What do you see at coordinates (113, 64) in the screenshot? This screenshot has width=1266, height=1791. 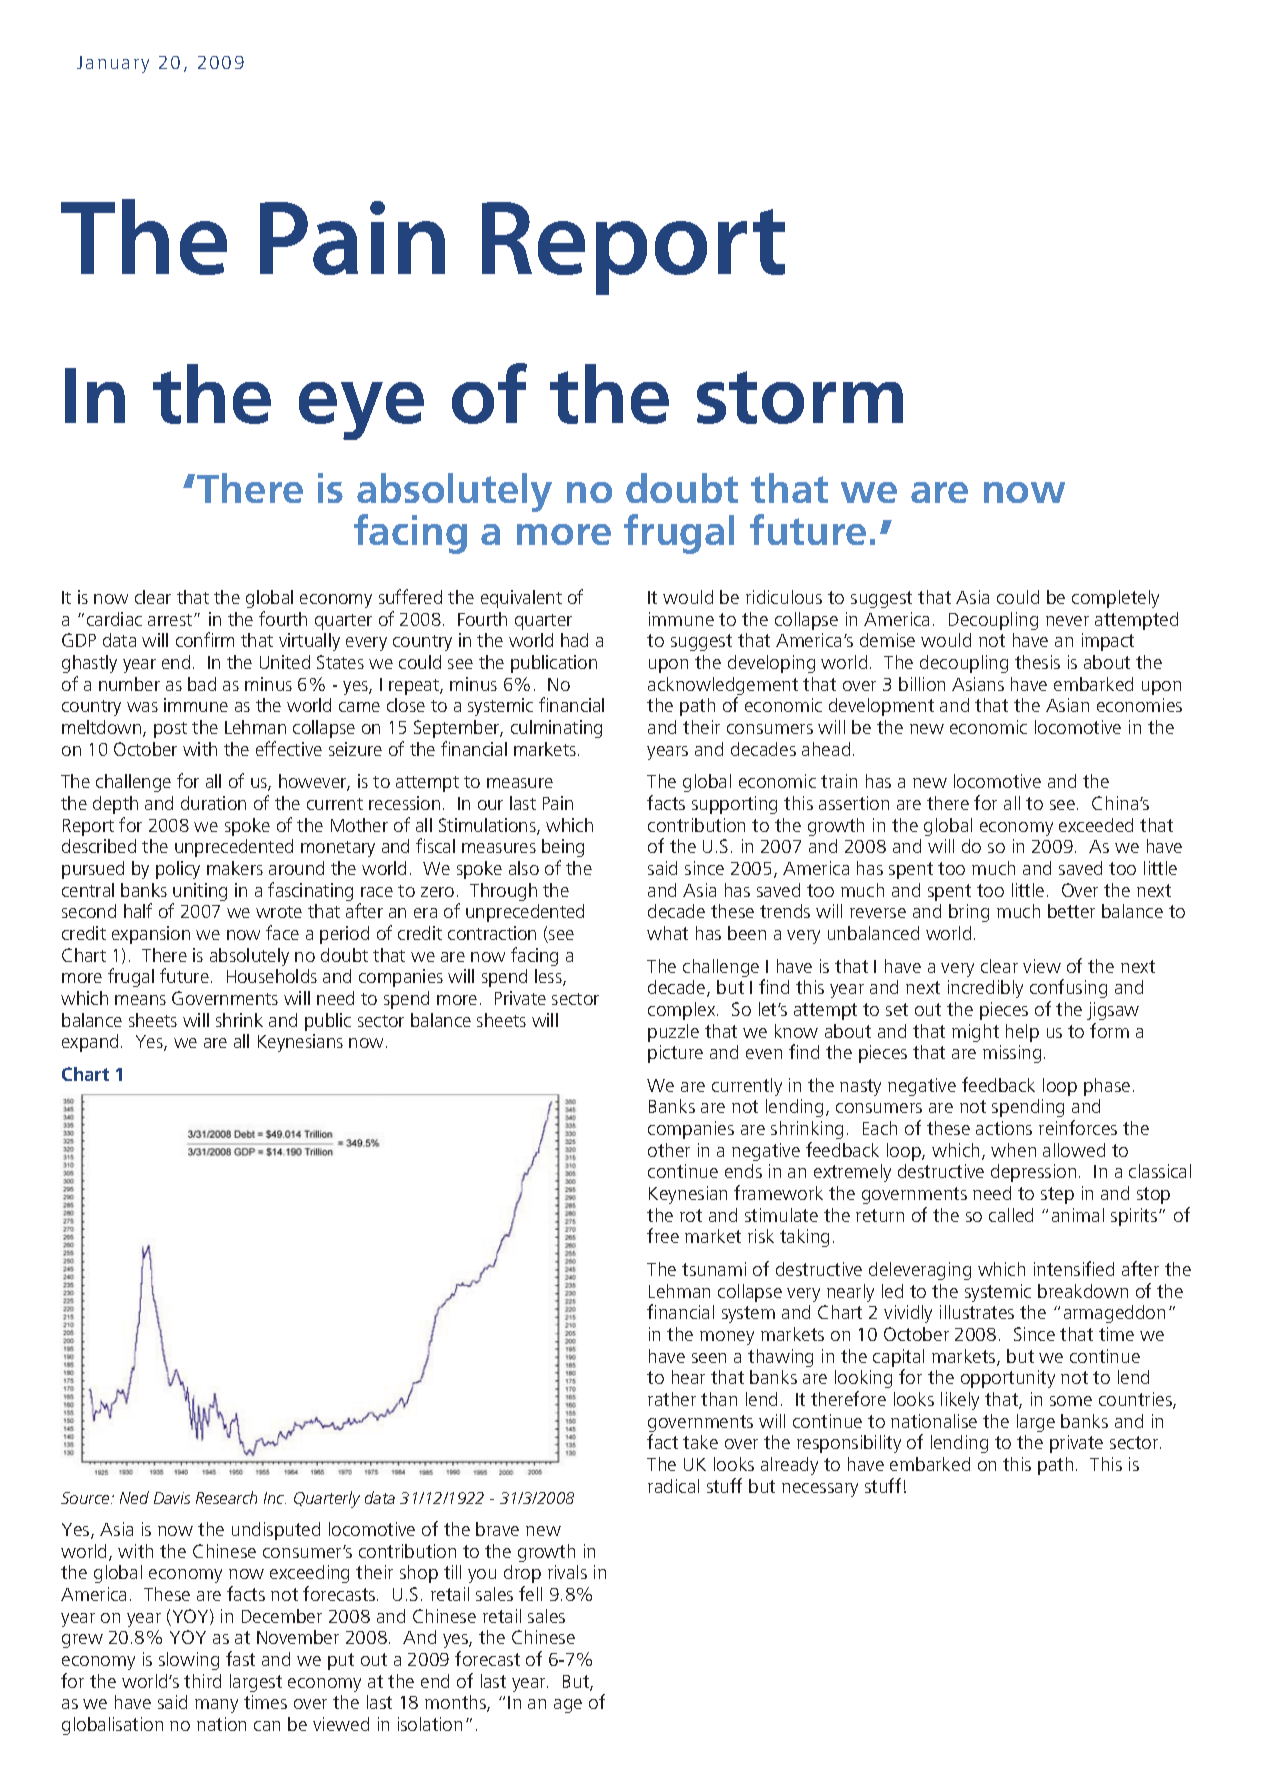 I see `January` at bounding box center [113, 64].
